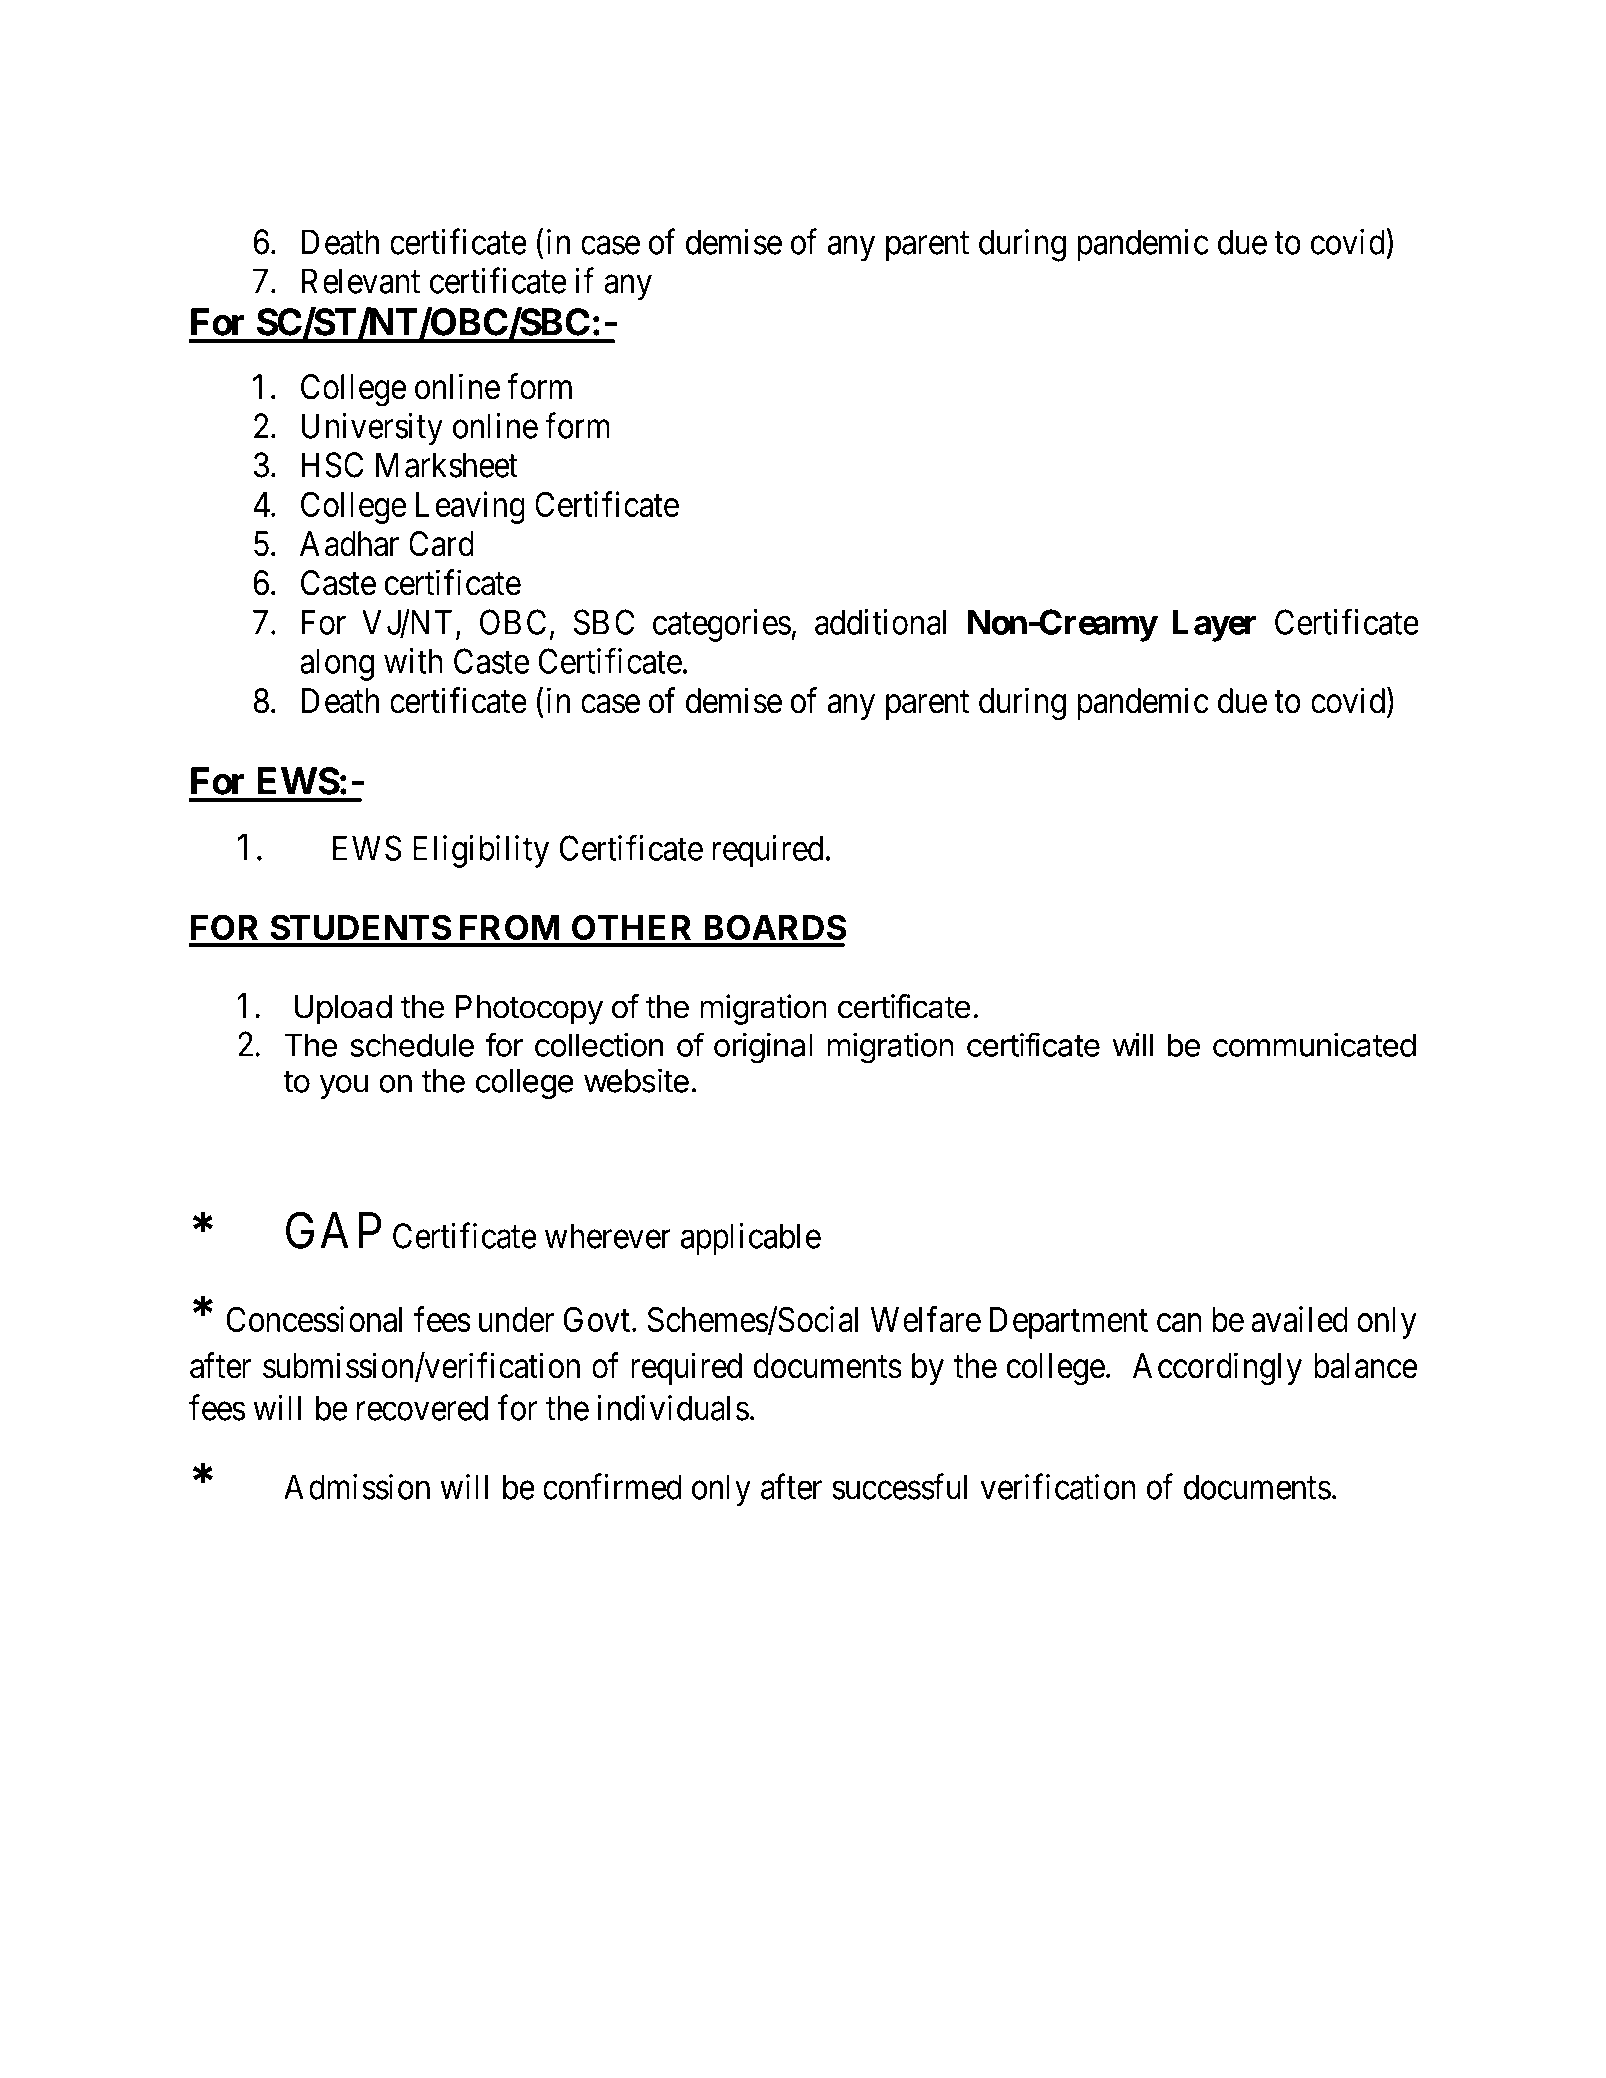 This screenshot has height=2078, width=1606. Describe the element at coordinates (763, 1048) in the screenshot. I see `original` at that location.
